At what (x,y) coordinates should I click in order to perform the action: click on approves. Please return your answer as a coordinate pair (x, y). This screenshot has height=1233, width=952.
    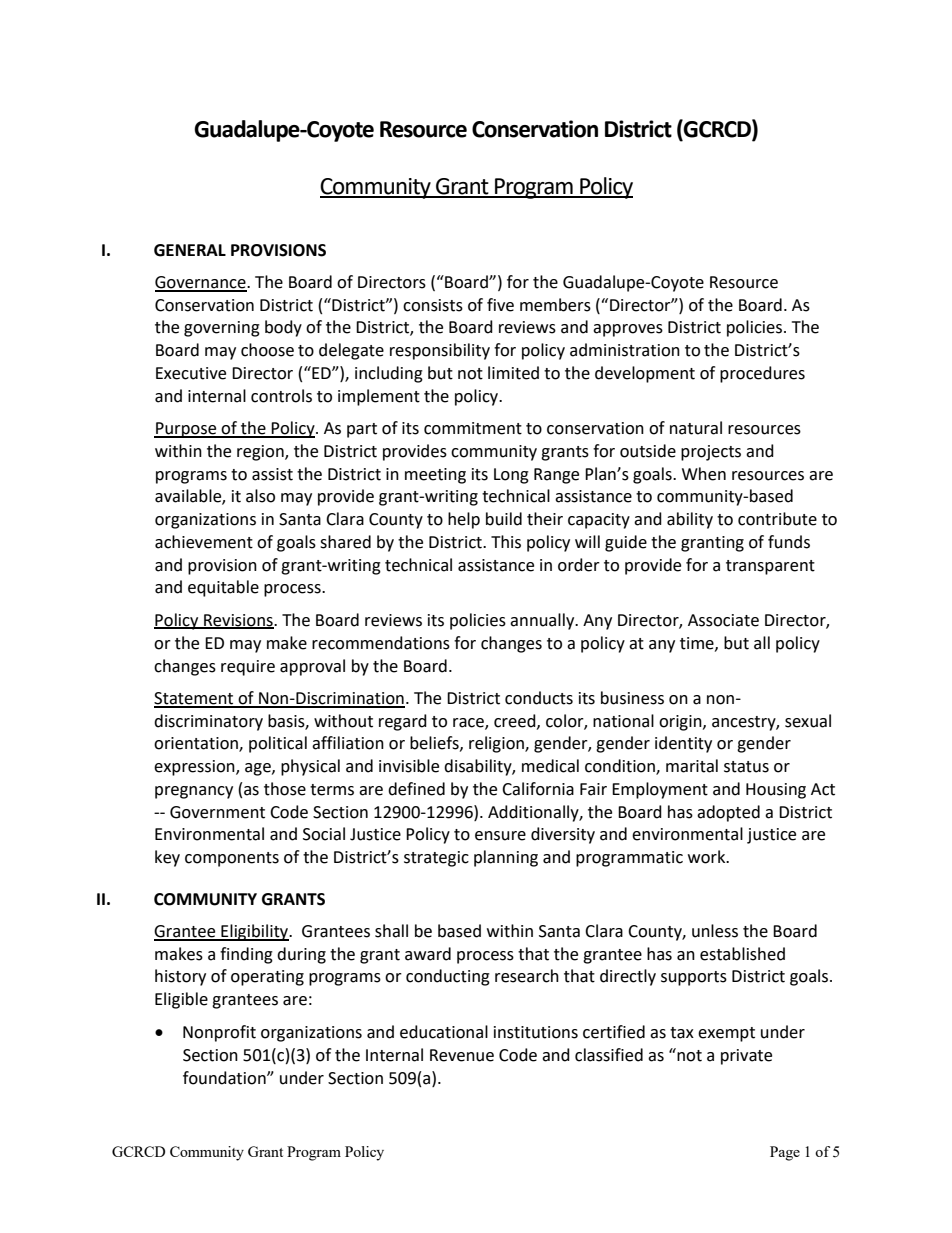
    Looking at the image, I should click on (628, 330).
